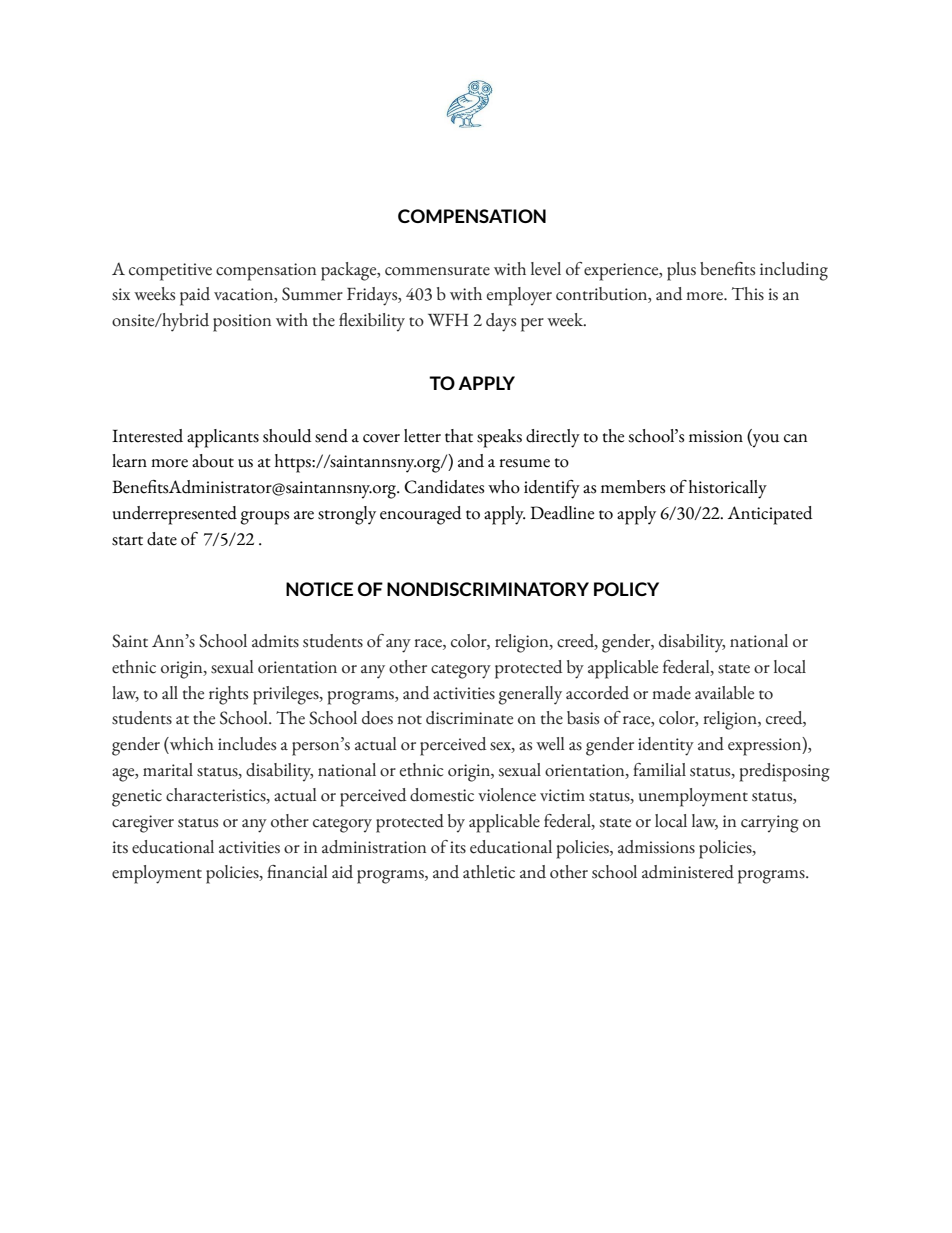  What do you see at coordinates (228, 695) in the screenshot?
I see `rights` at bounding box center [228, 695].
